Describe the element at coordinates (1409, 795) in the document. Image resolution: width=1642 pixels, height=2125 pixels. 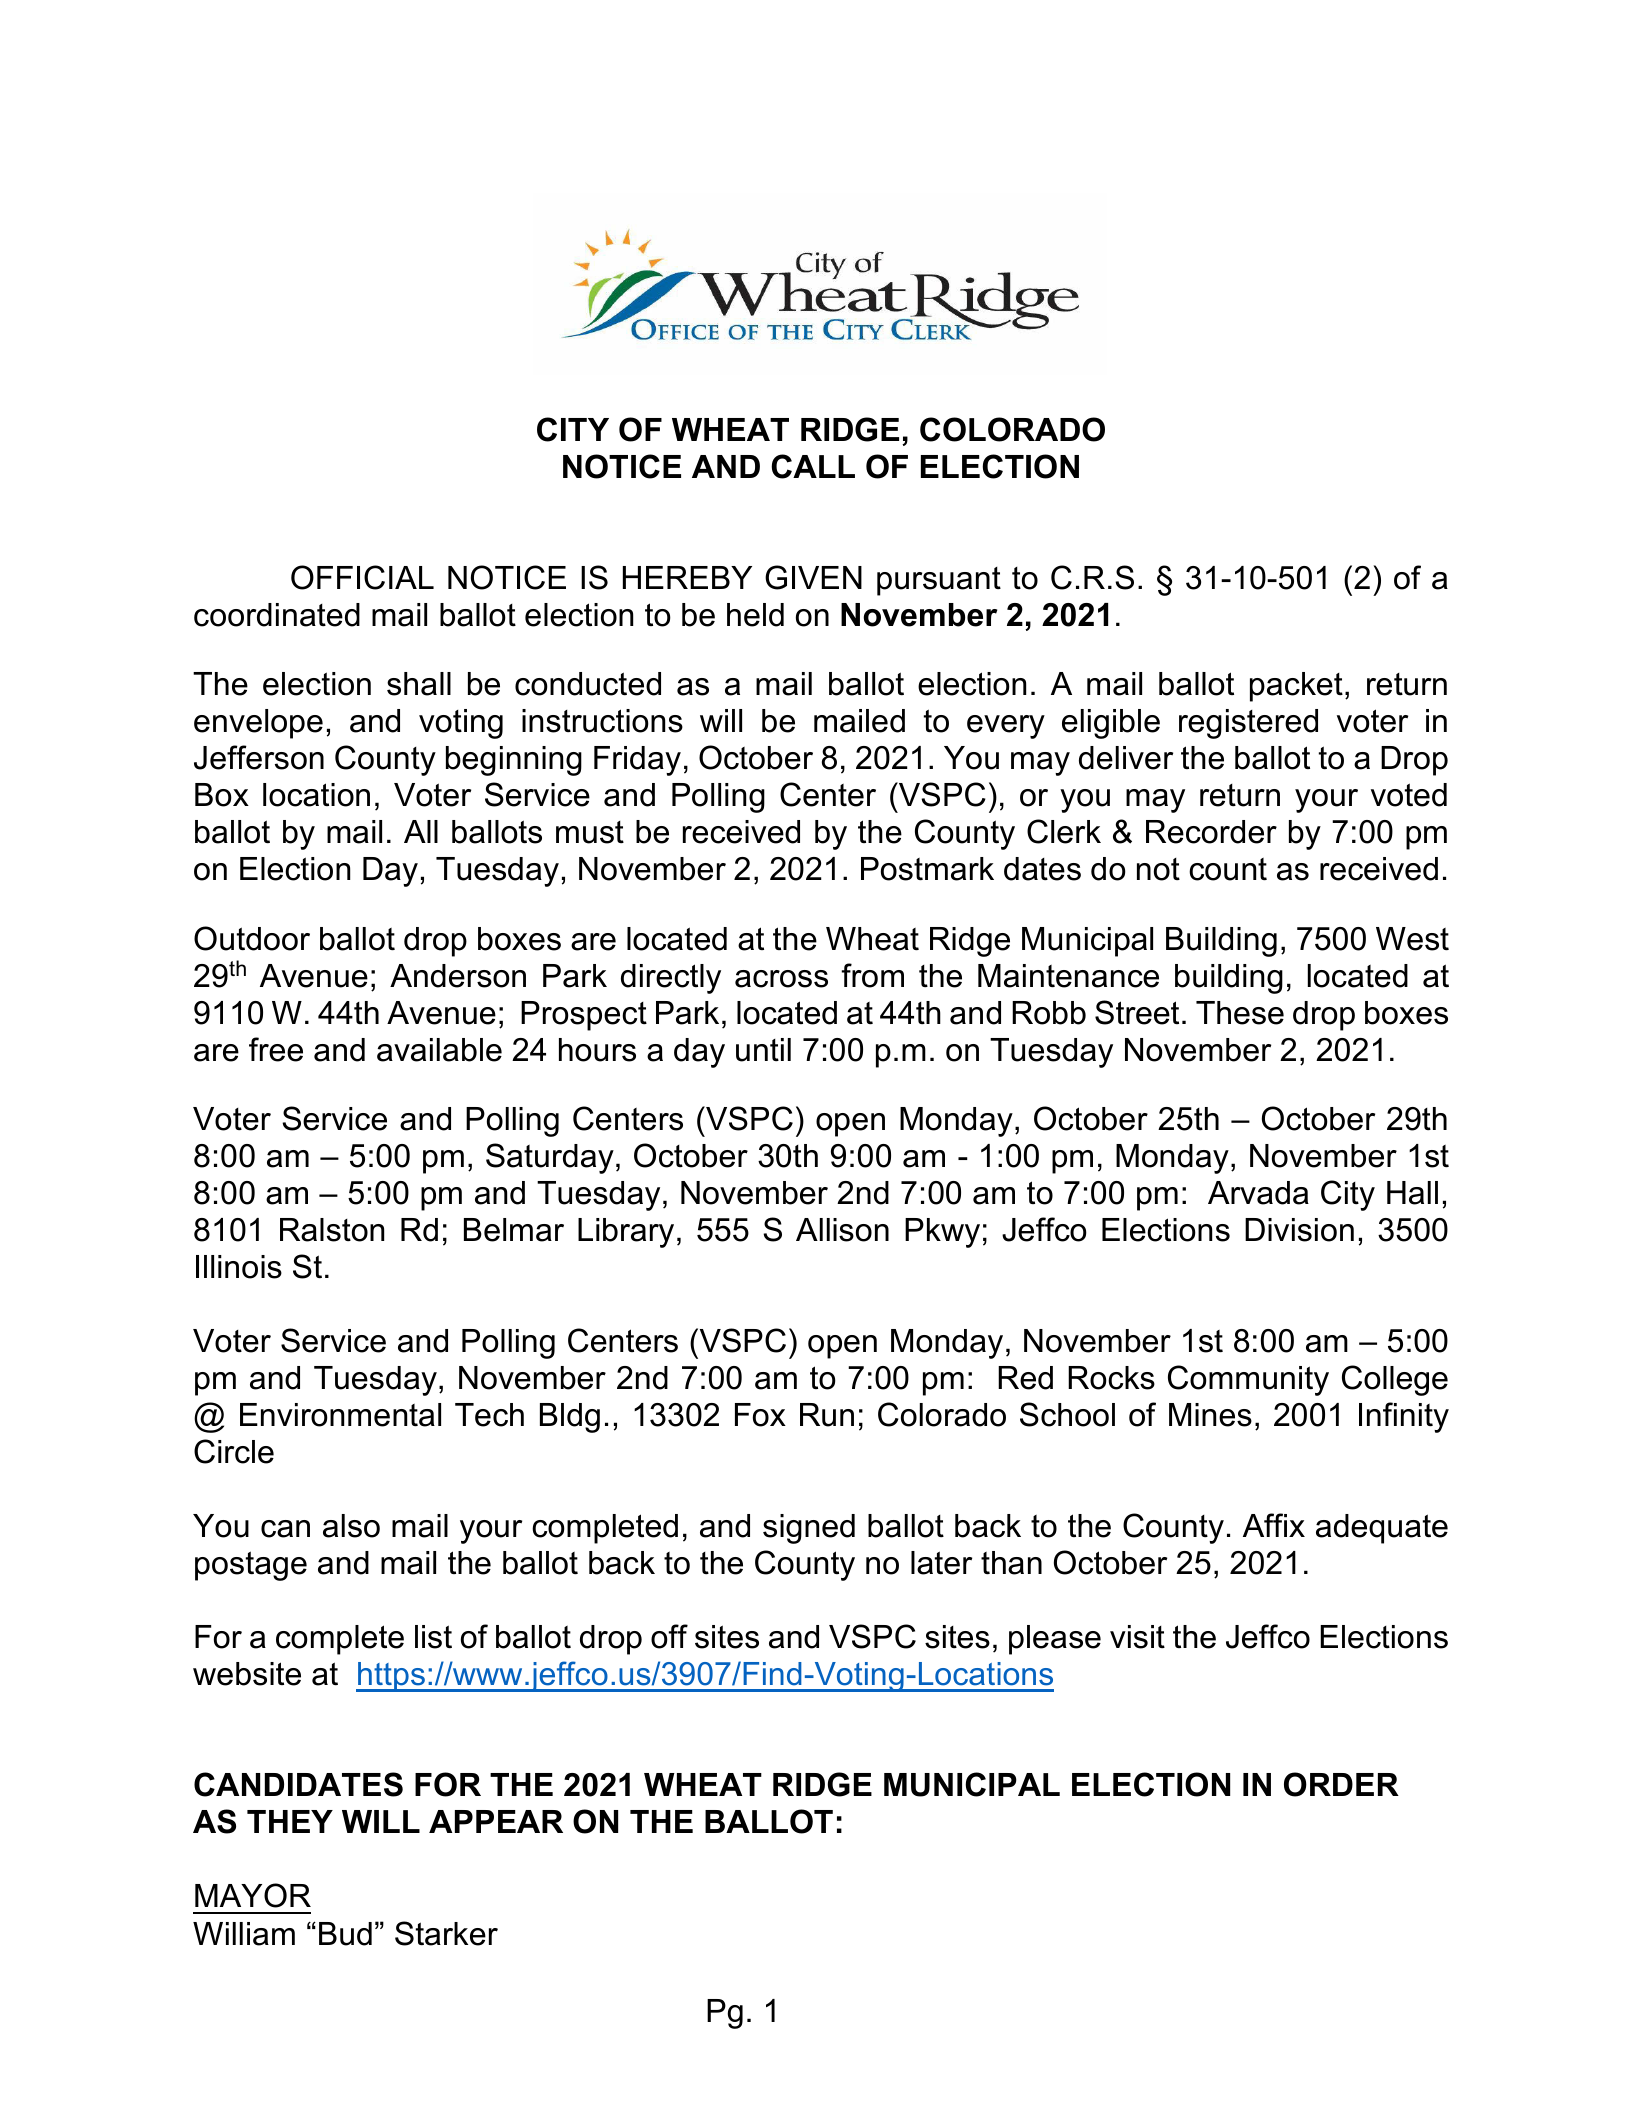
I see `voted` at that location.
